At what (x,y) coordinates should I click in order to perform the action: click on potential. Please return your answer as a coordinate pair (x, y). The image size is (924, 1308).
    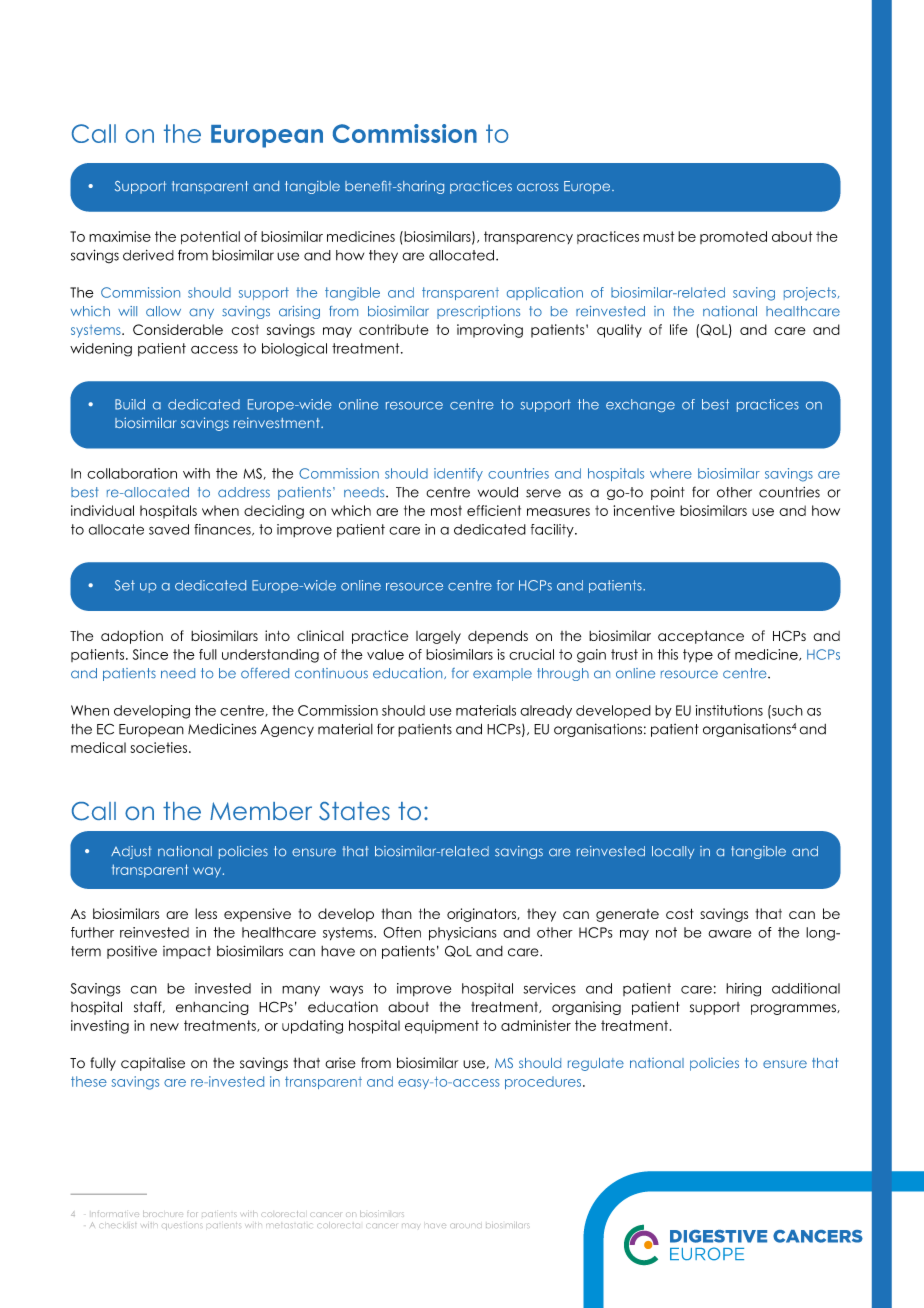
    Looking at the image, I should click on (210, 237).
